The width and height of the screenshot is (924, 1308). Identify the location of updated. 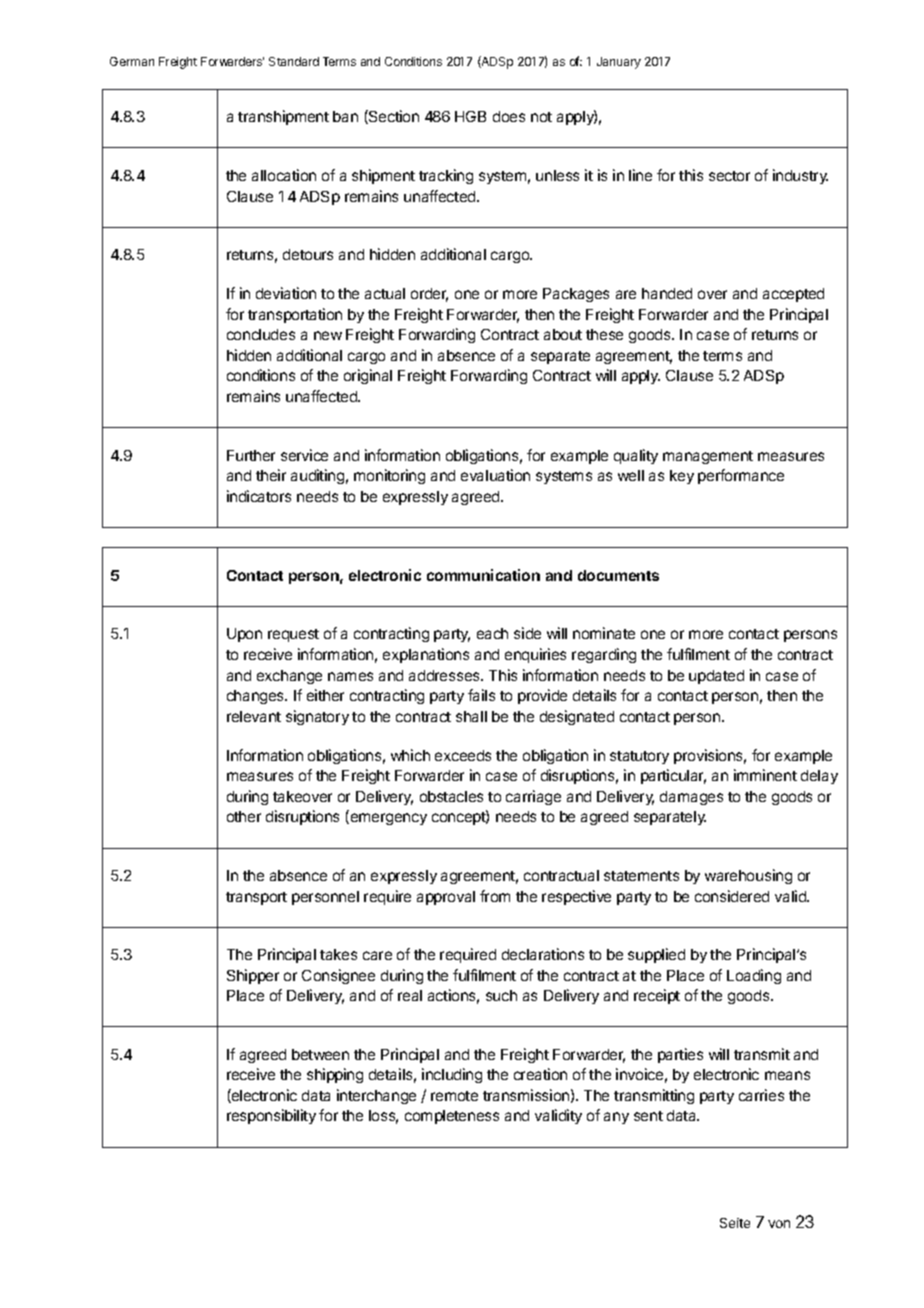
(716, 677).
